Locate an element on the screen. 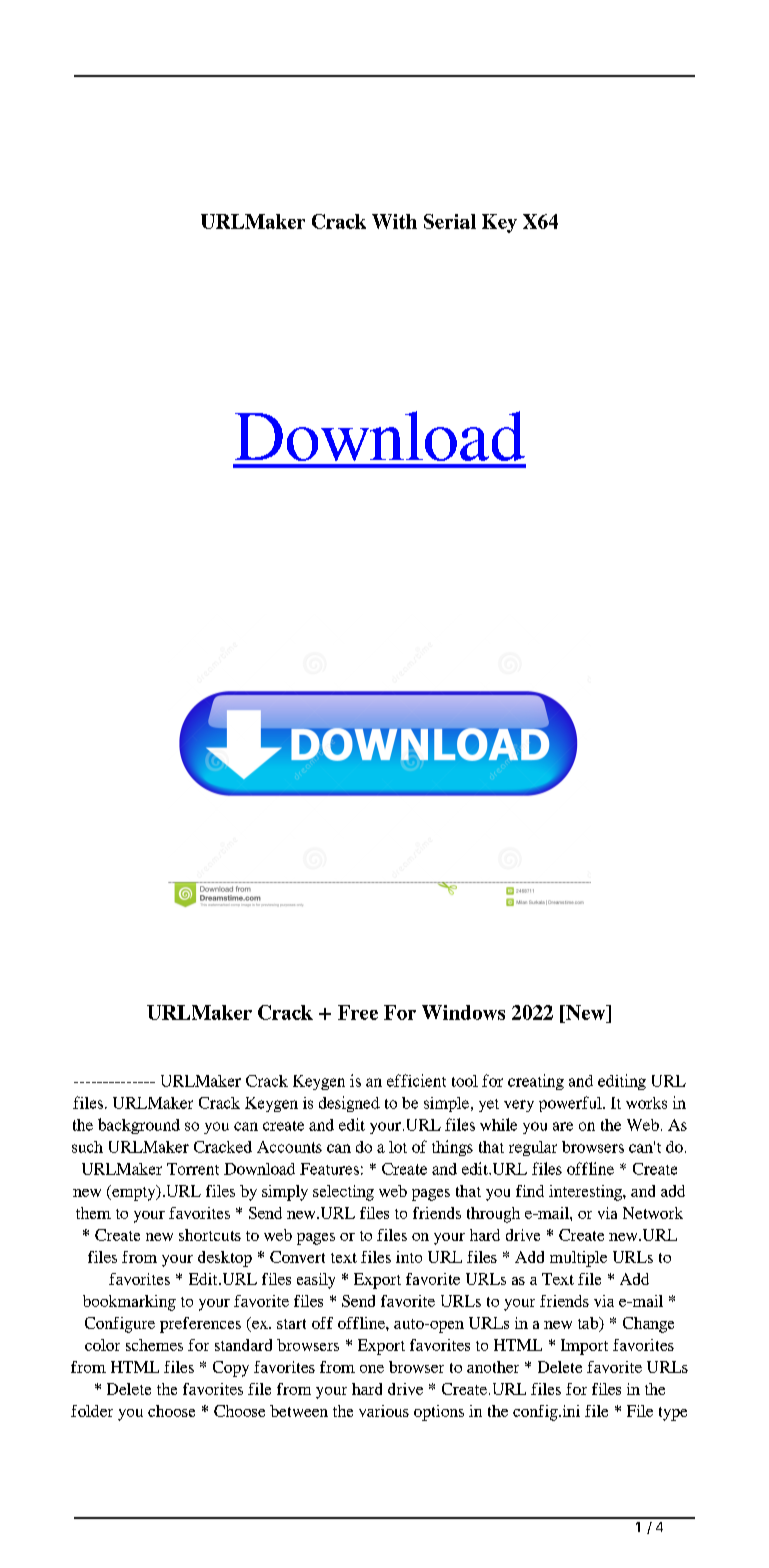 The image size is (769, 1568). schemes is located at coordinates (154, 1345).
